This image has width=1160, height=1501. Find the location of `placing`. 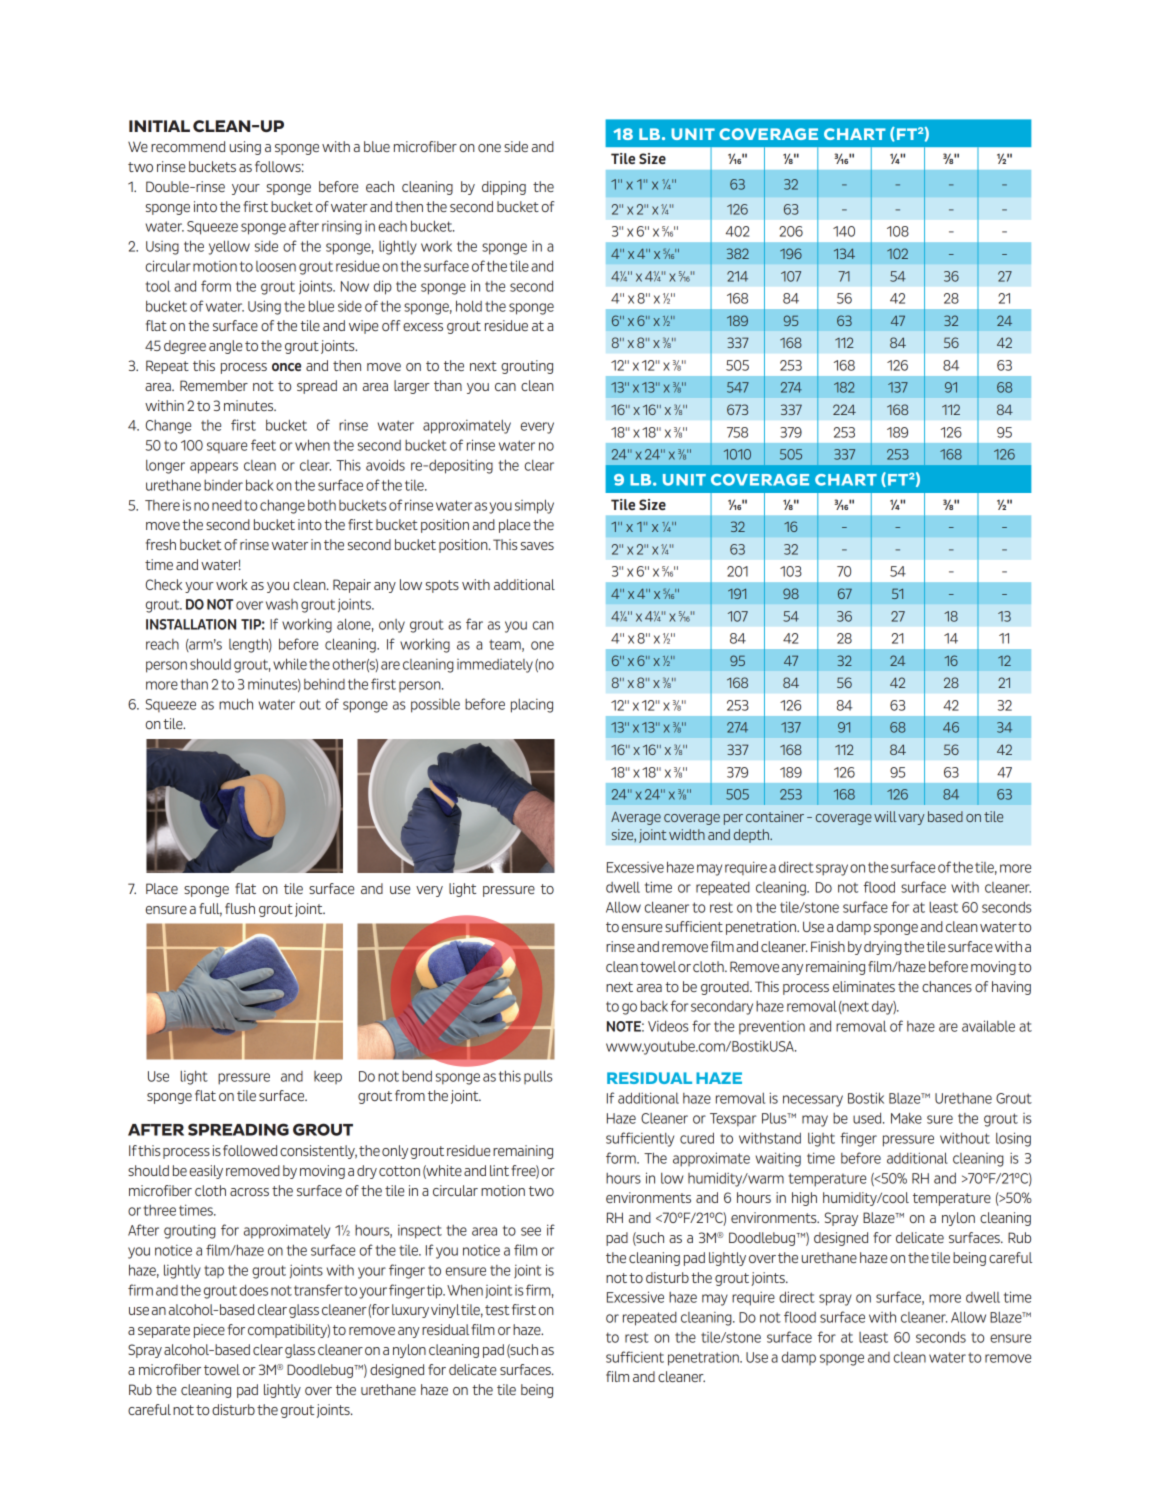

placing is located at coordinates (532, 706).
